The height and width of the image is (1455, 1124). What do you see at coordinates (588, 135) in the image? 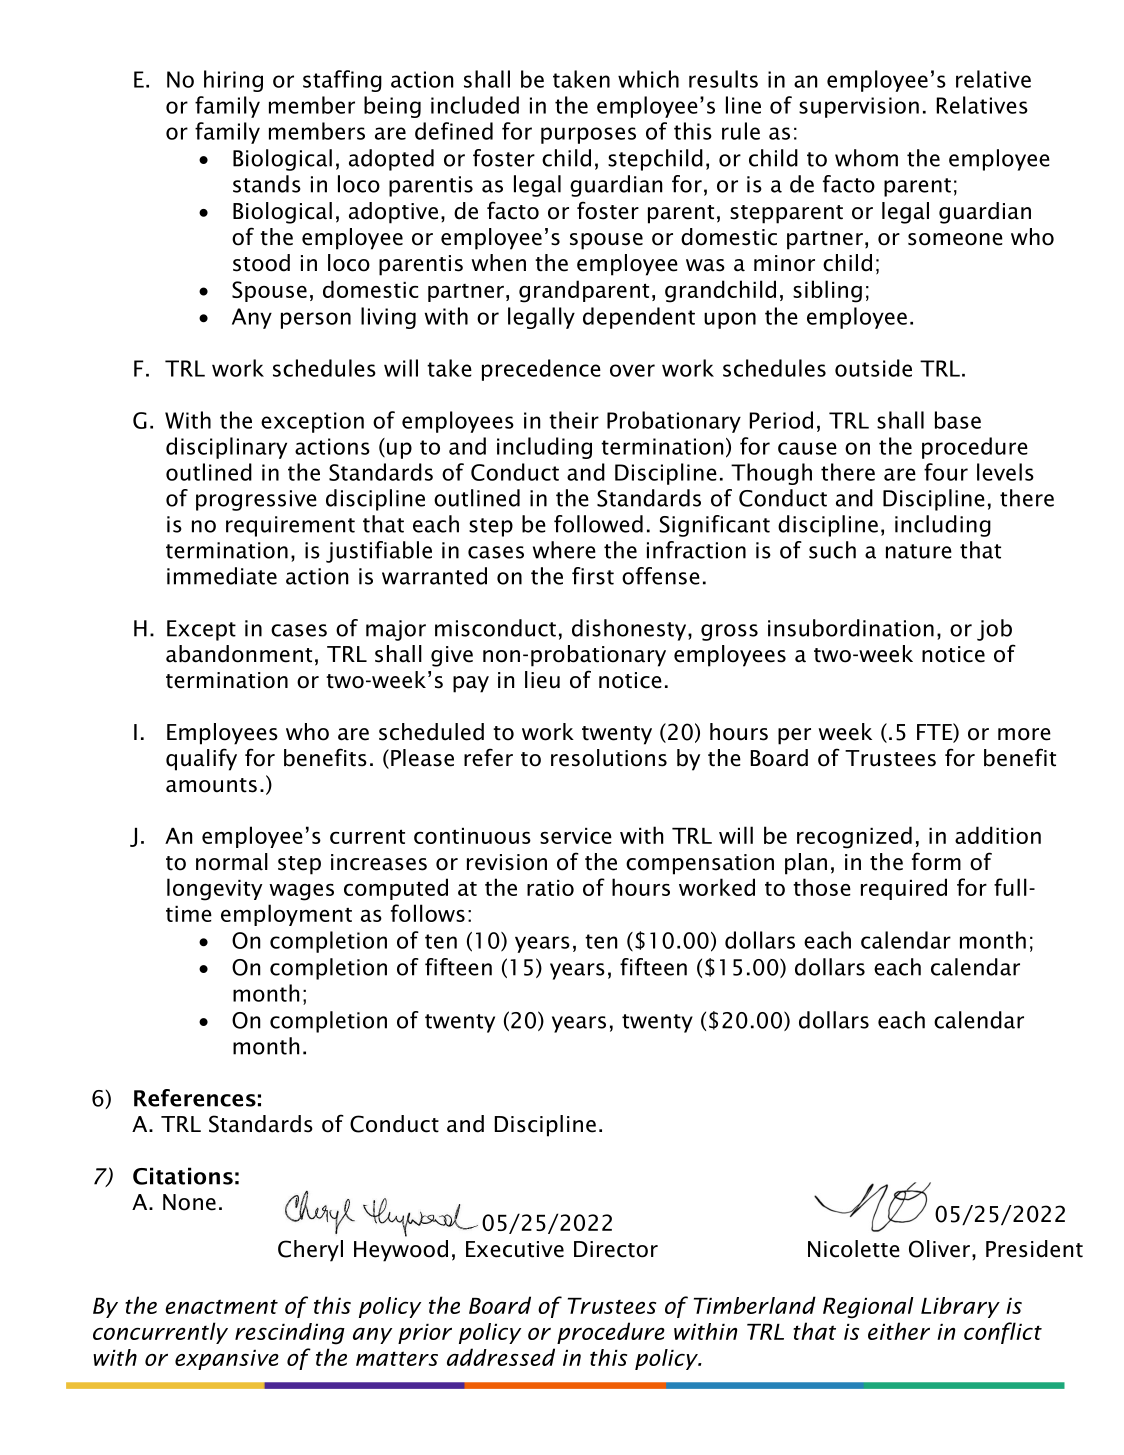
I see `purposes` at bounding box center [588, 135].
